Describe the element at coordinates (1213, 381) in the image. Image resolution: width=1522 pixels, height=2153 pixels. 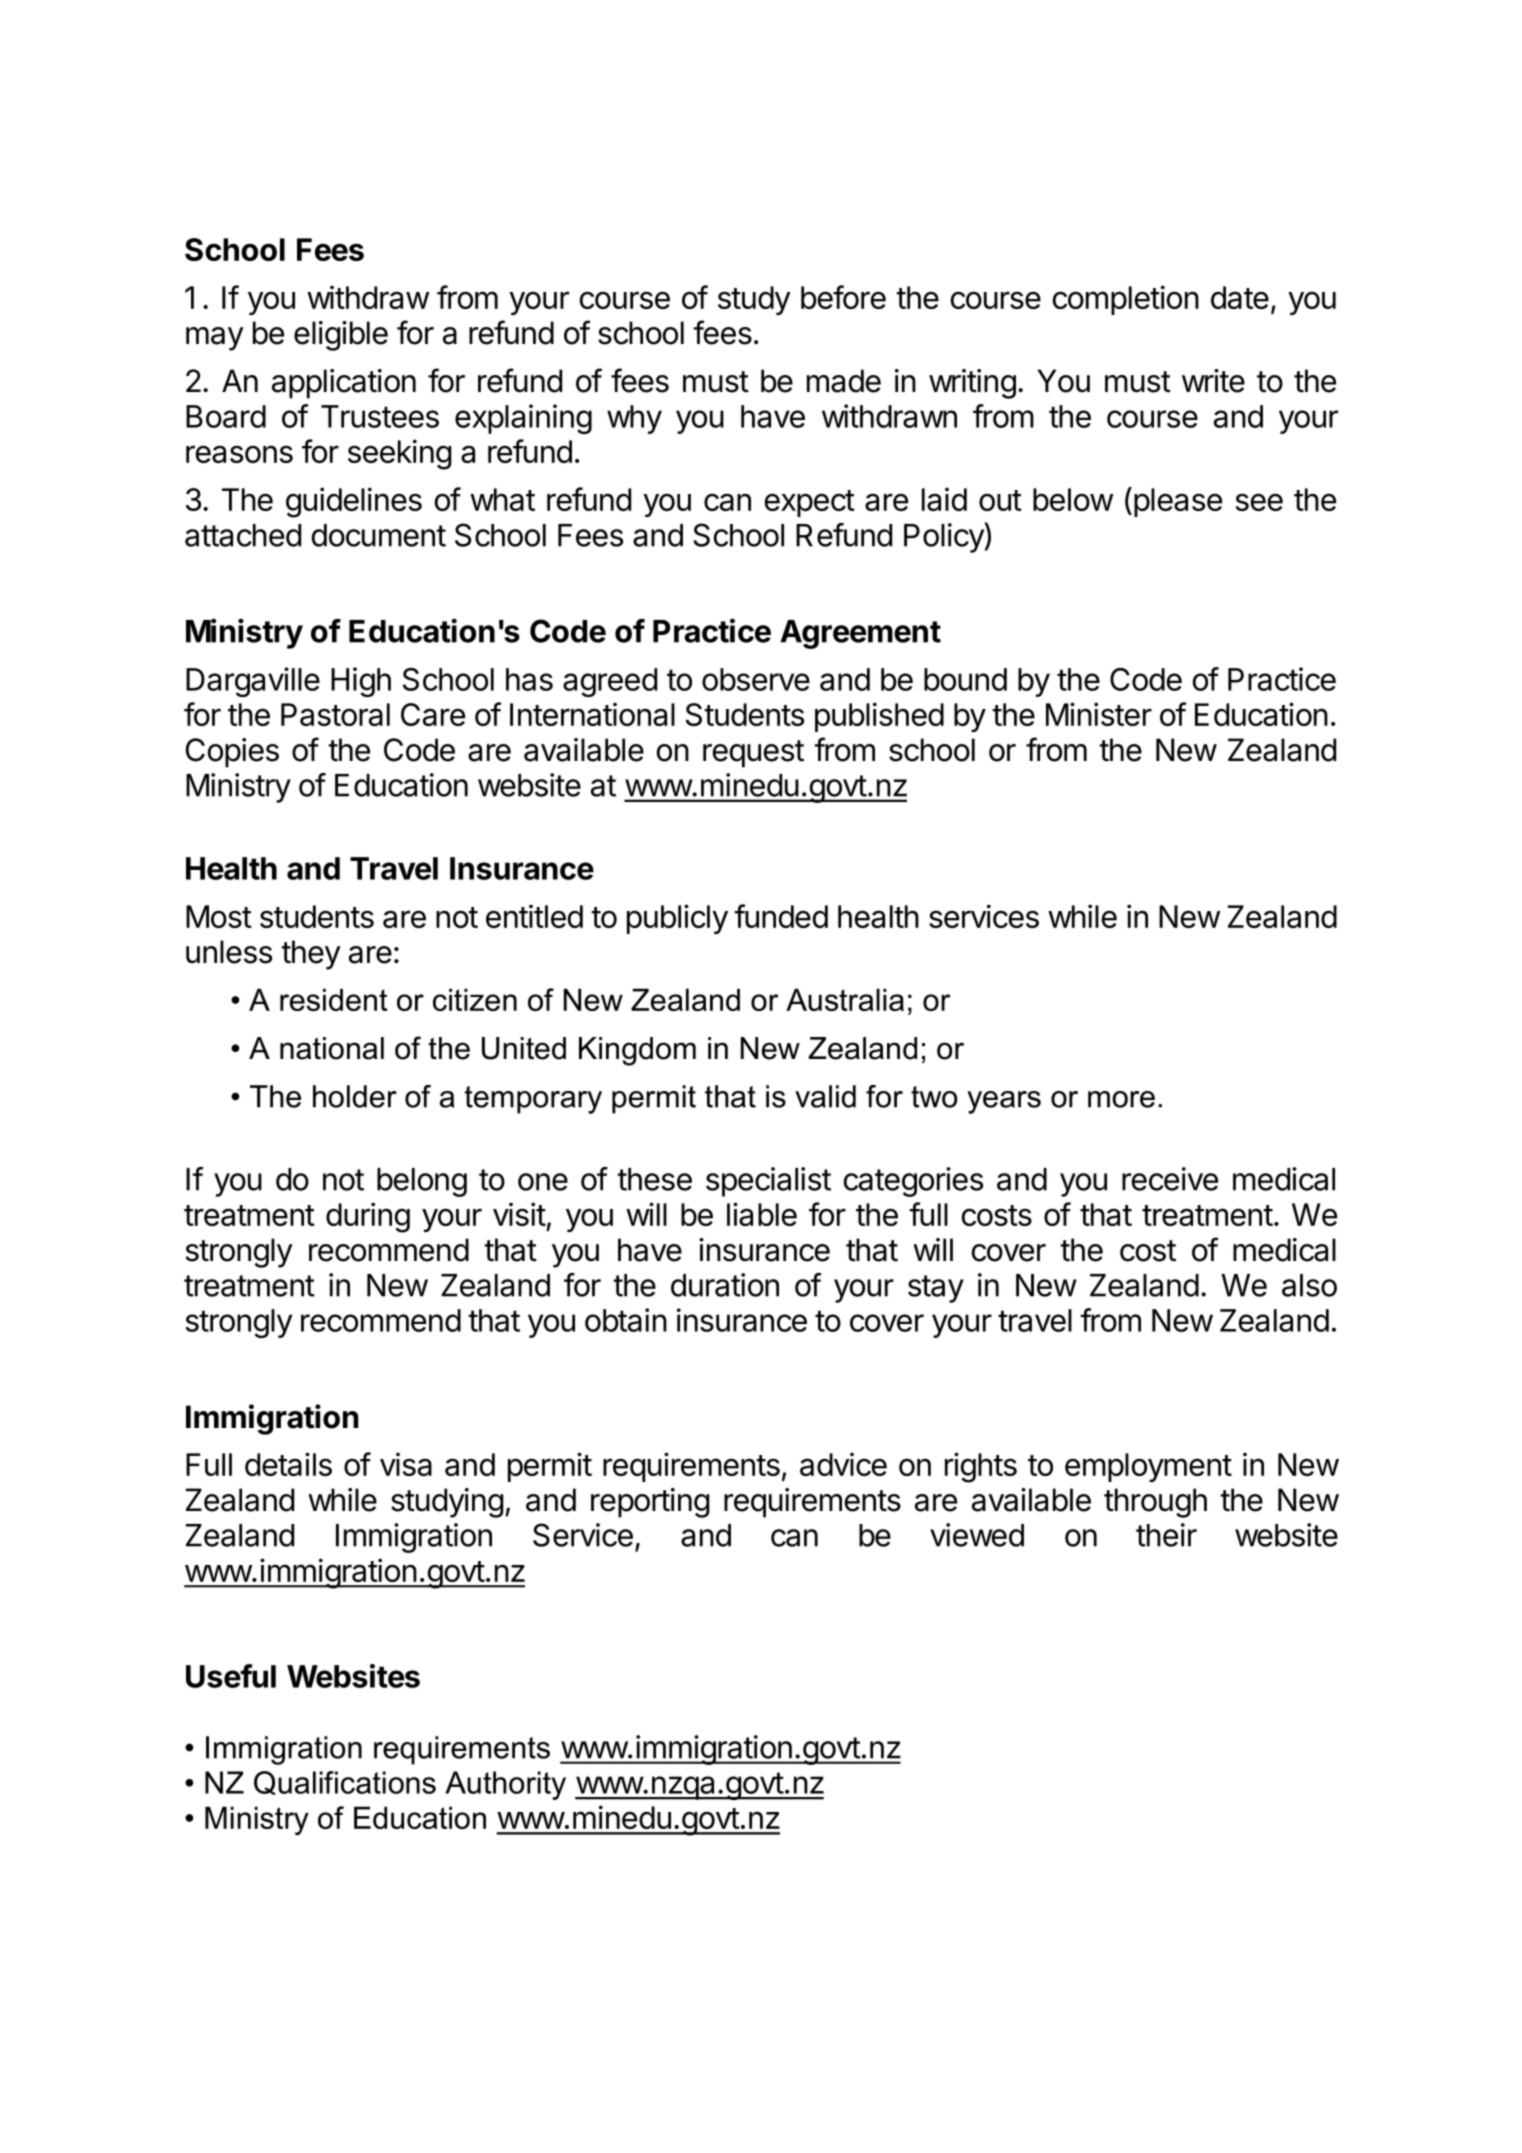
I see `write` at that location.
